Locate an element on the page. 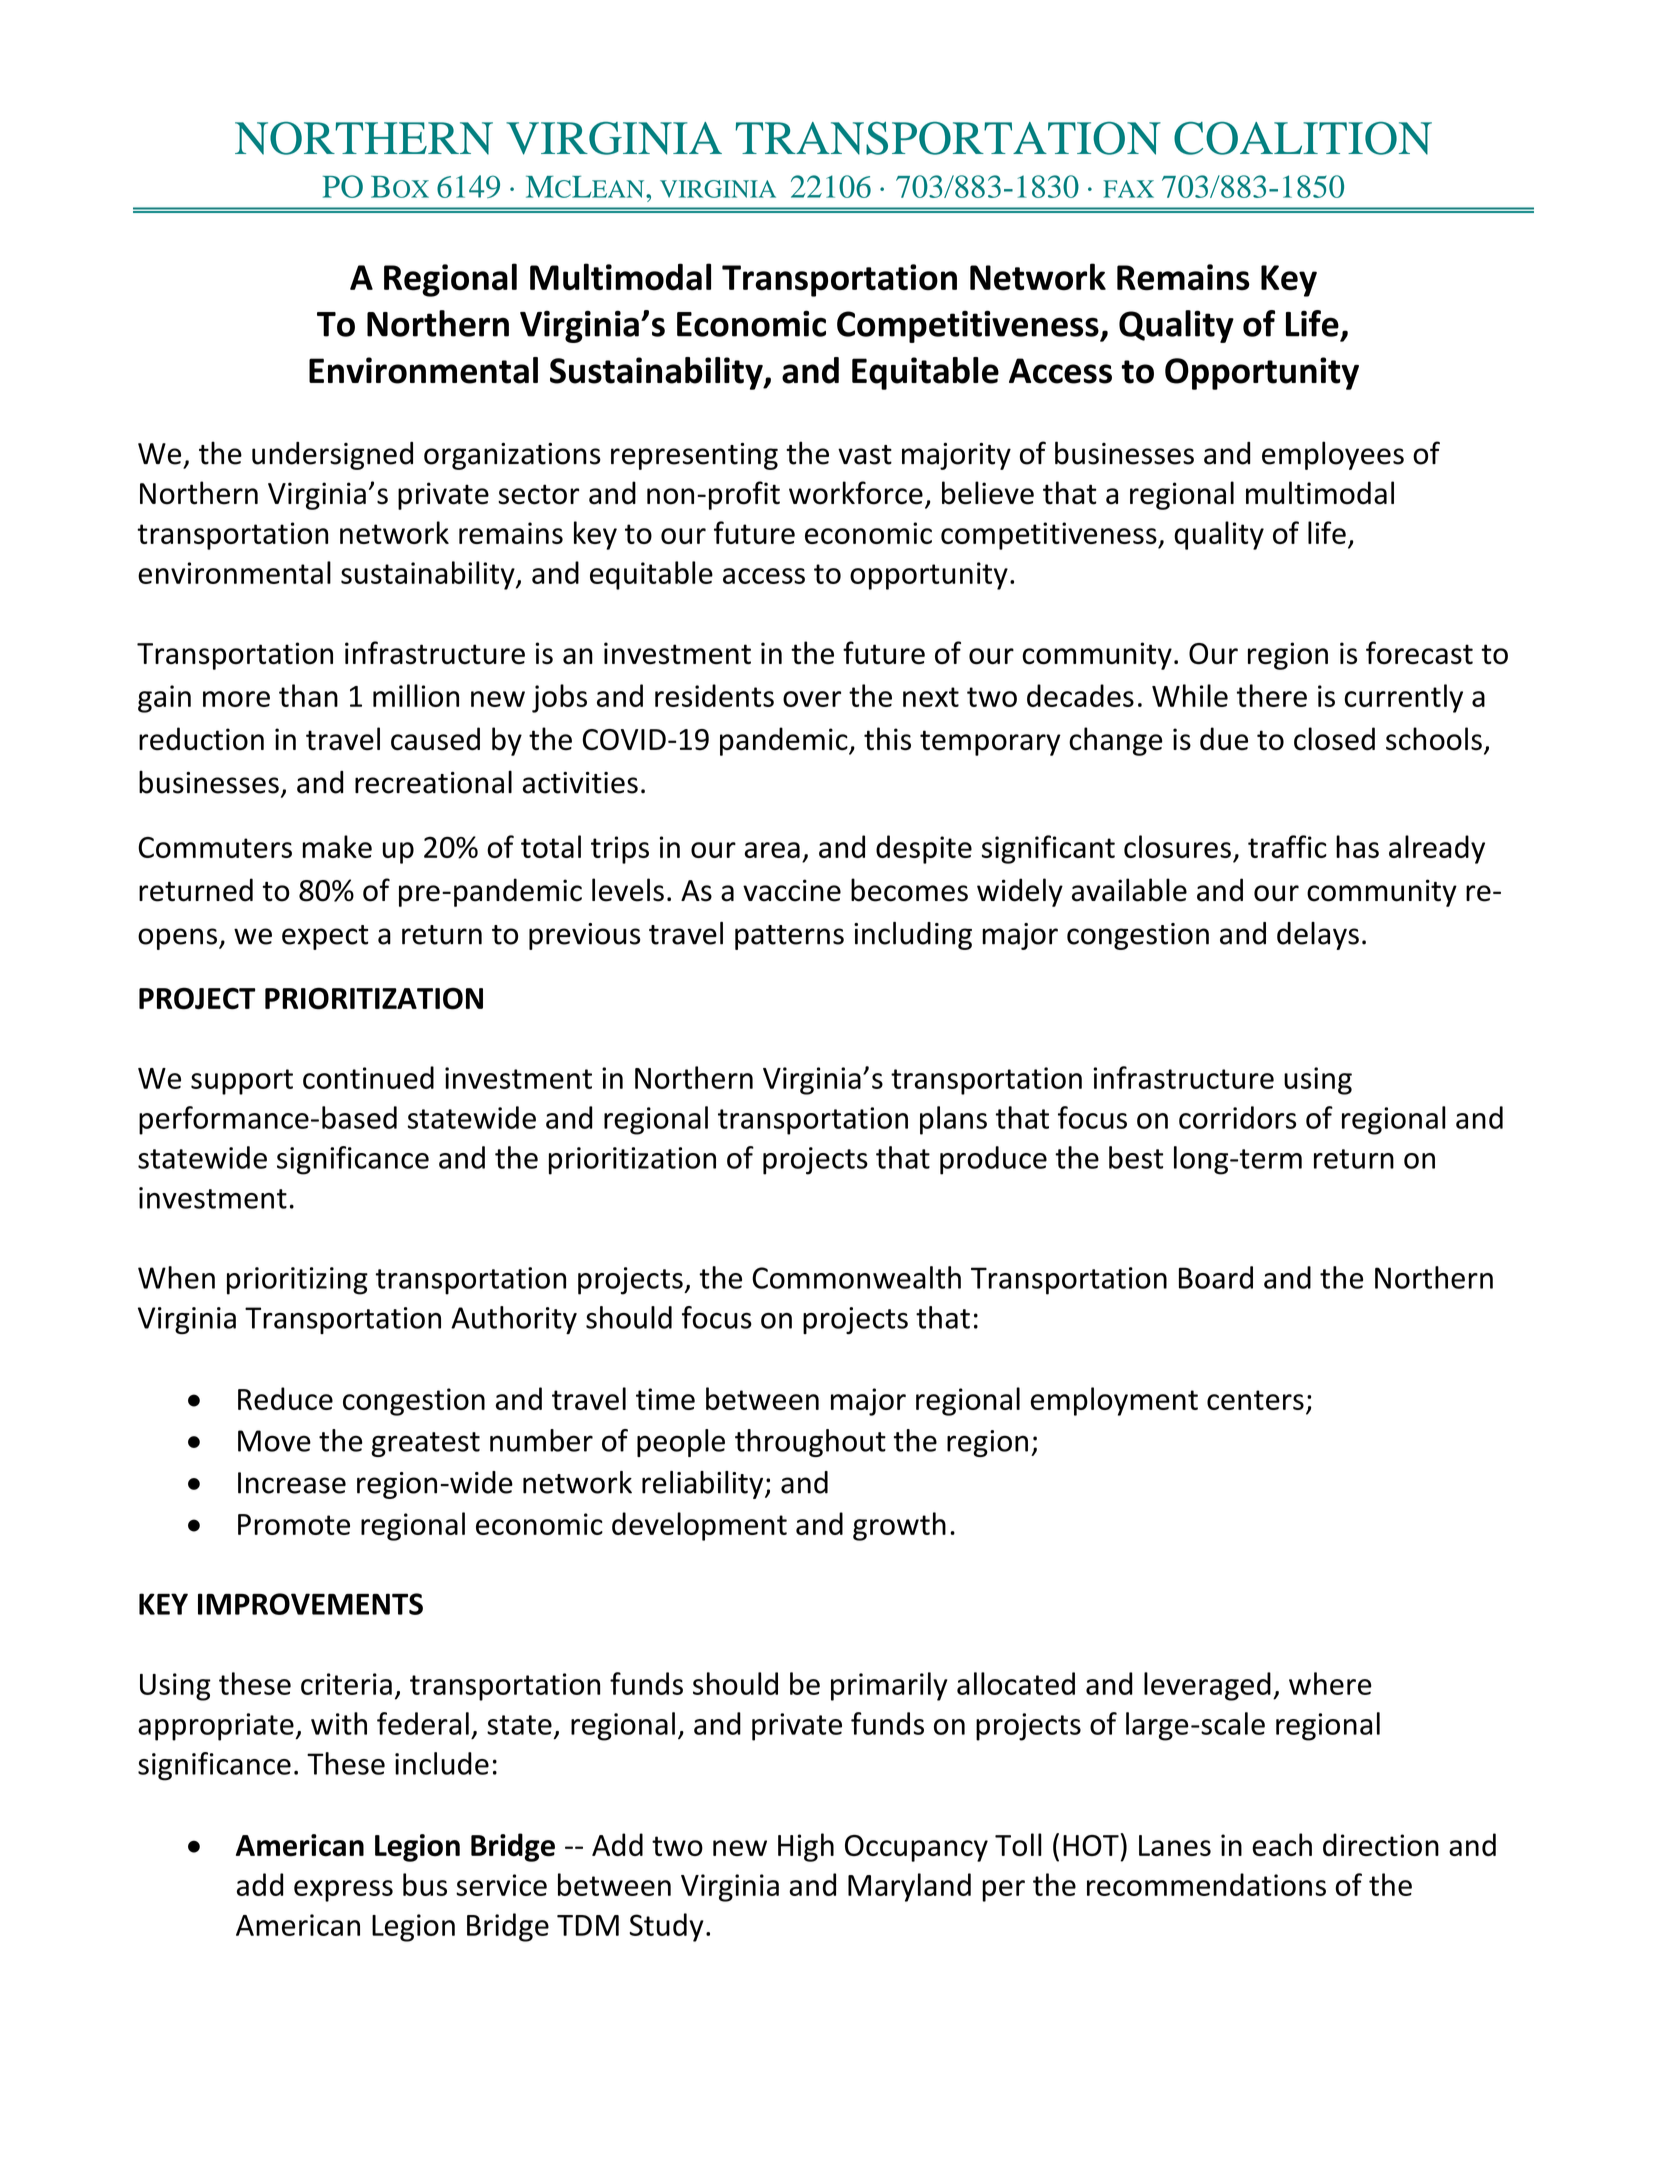  corridors is located at coordinates (1237, 1117).
